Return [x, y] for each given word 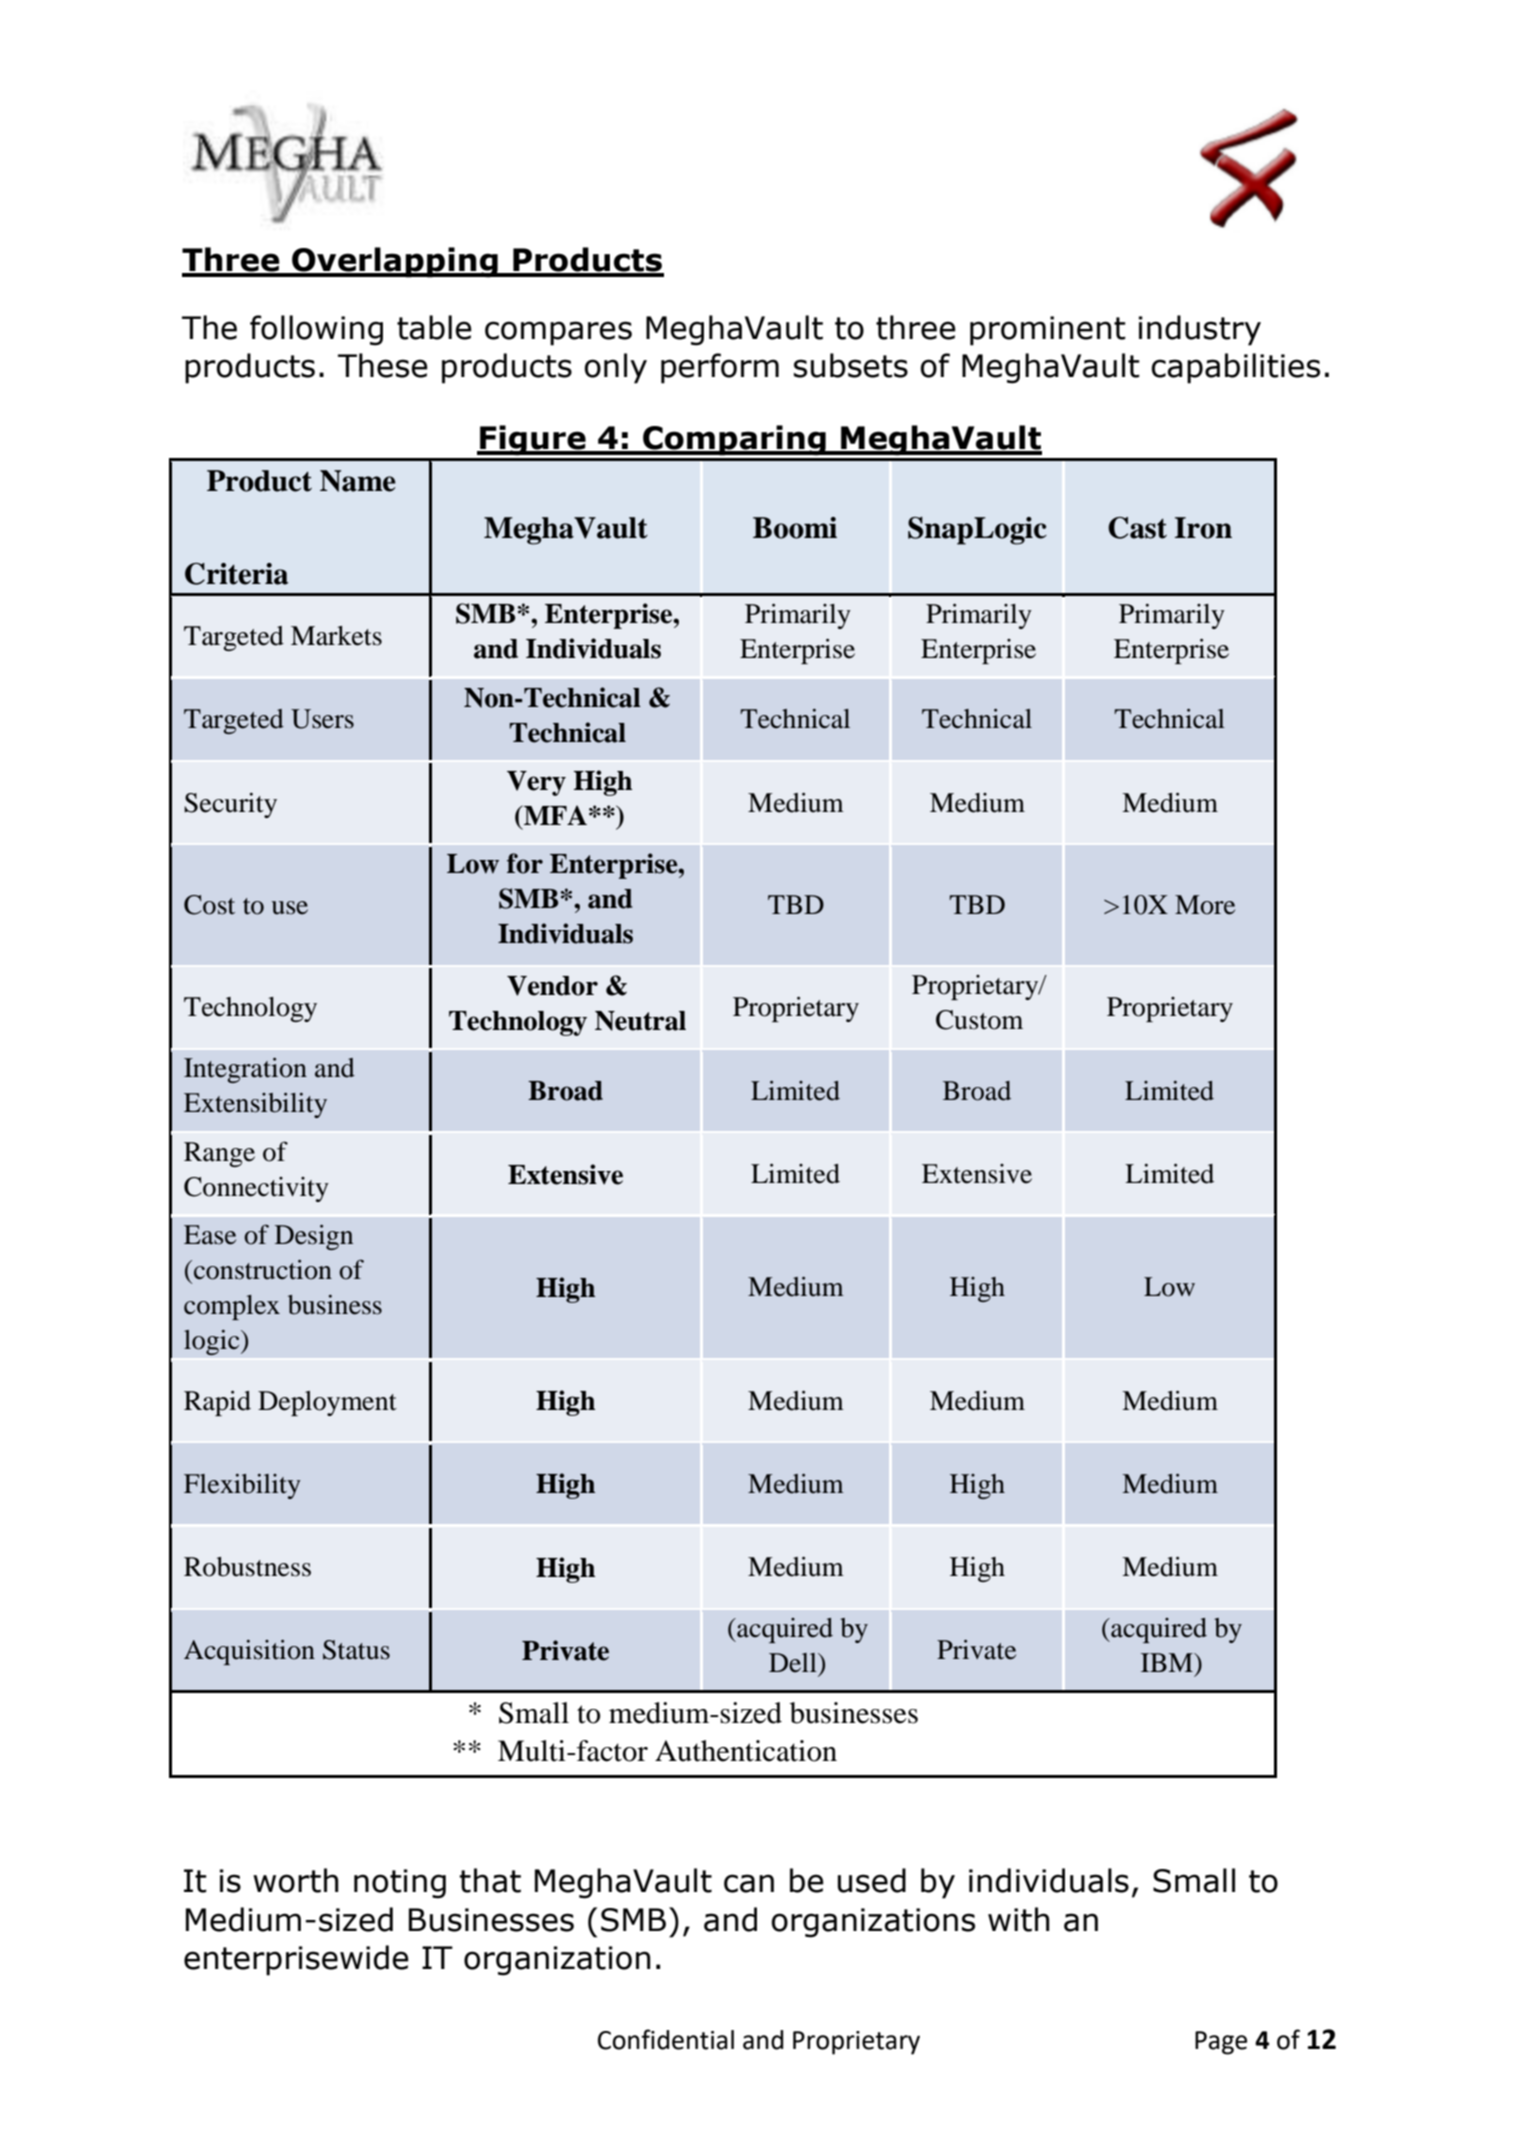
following [316, 330]
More [1205, 905]
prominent [1048, 331]
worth [296, 1880]
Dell [794, 1663]
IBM [1168, 1662]
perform [720, 368]
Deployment [327, 1403]
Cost [209, 905]
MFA [554, 815]
